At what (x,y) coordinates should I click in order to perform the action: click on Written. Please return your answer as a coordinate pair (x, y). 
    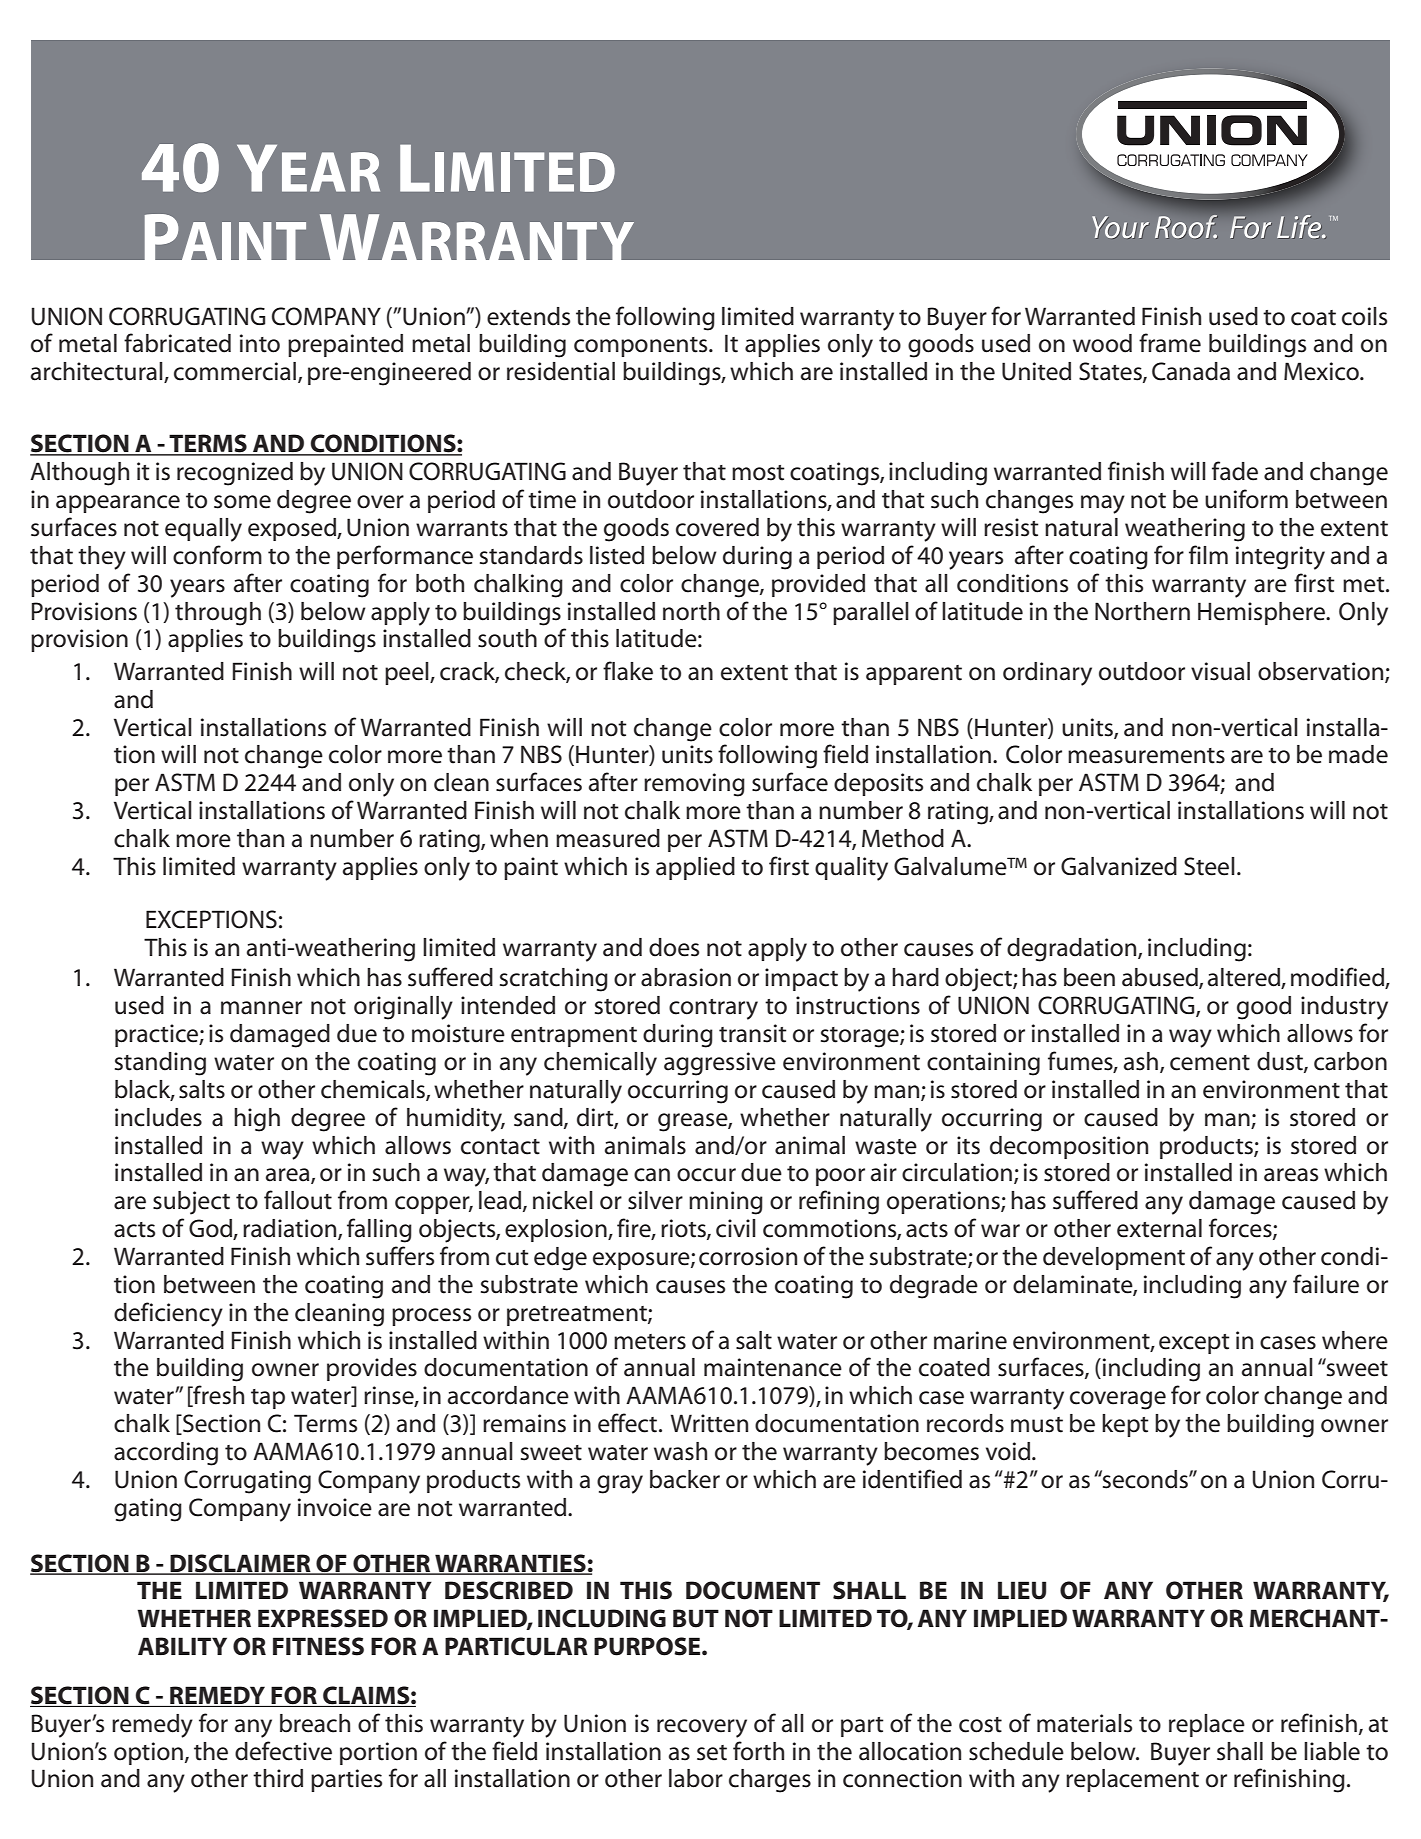
    Looking at the image, I should click on (709, 1423).
